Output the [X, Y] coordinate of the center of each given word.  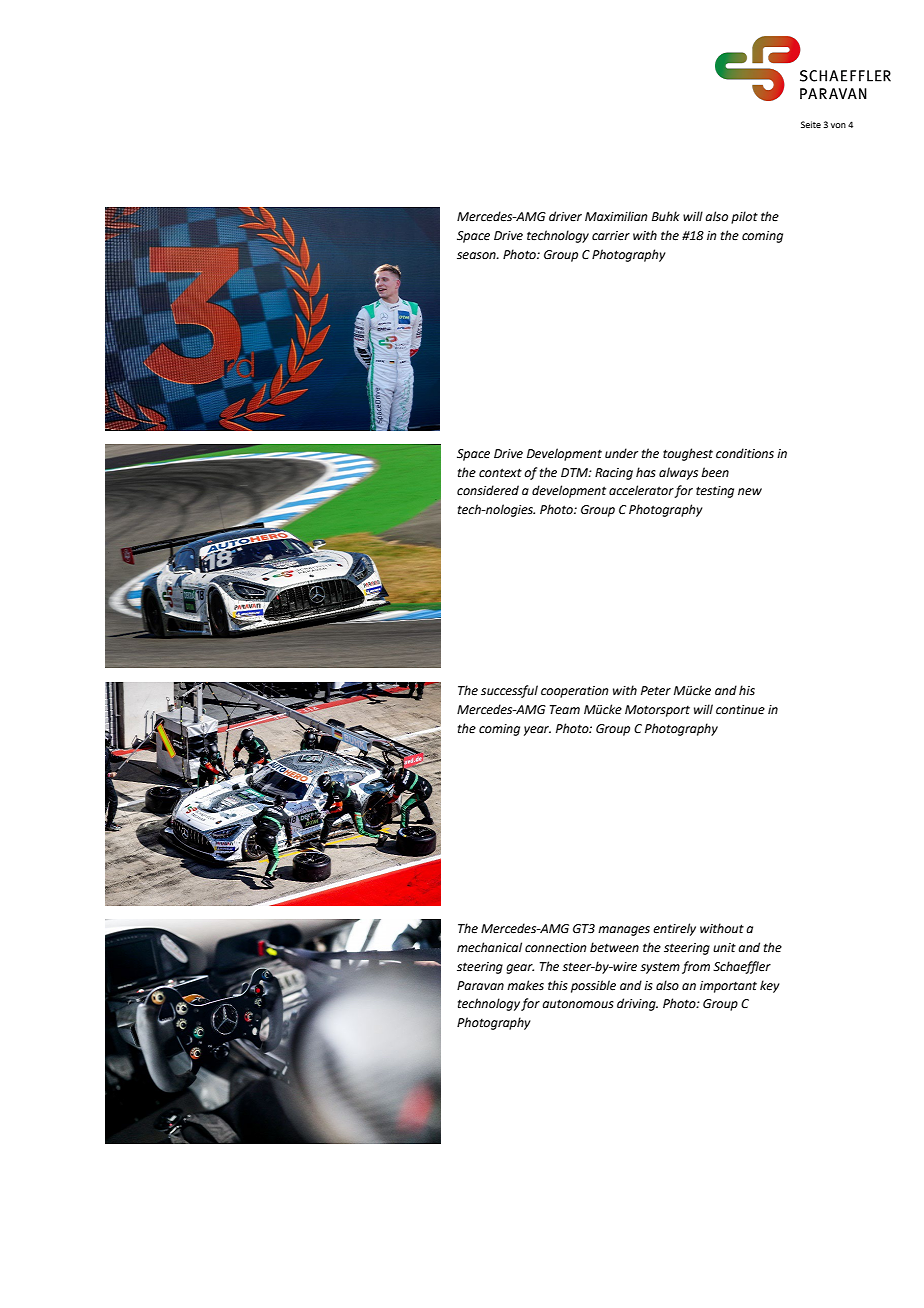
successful [509, 691]
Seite [811, 124]
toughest [688, 454]
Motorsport [657, 711]
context [500, 473]
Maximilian [616, 216]
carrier [611, 236]
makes [525, 985]
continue [740, 710]
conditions [745, 453]
